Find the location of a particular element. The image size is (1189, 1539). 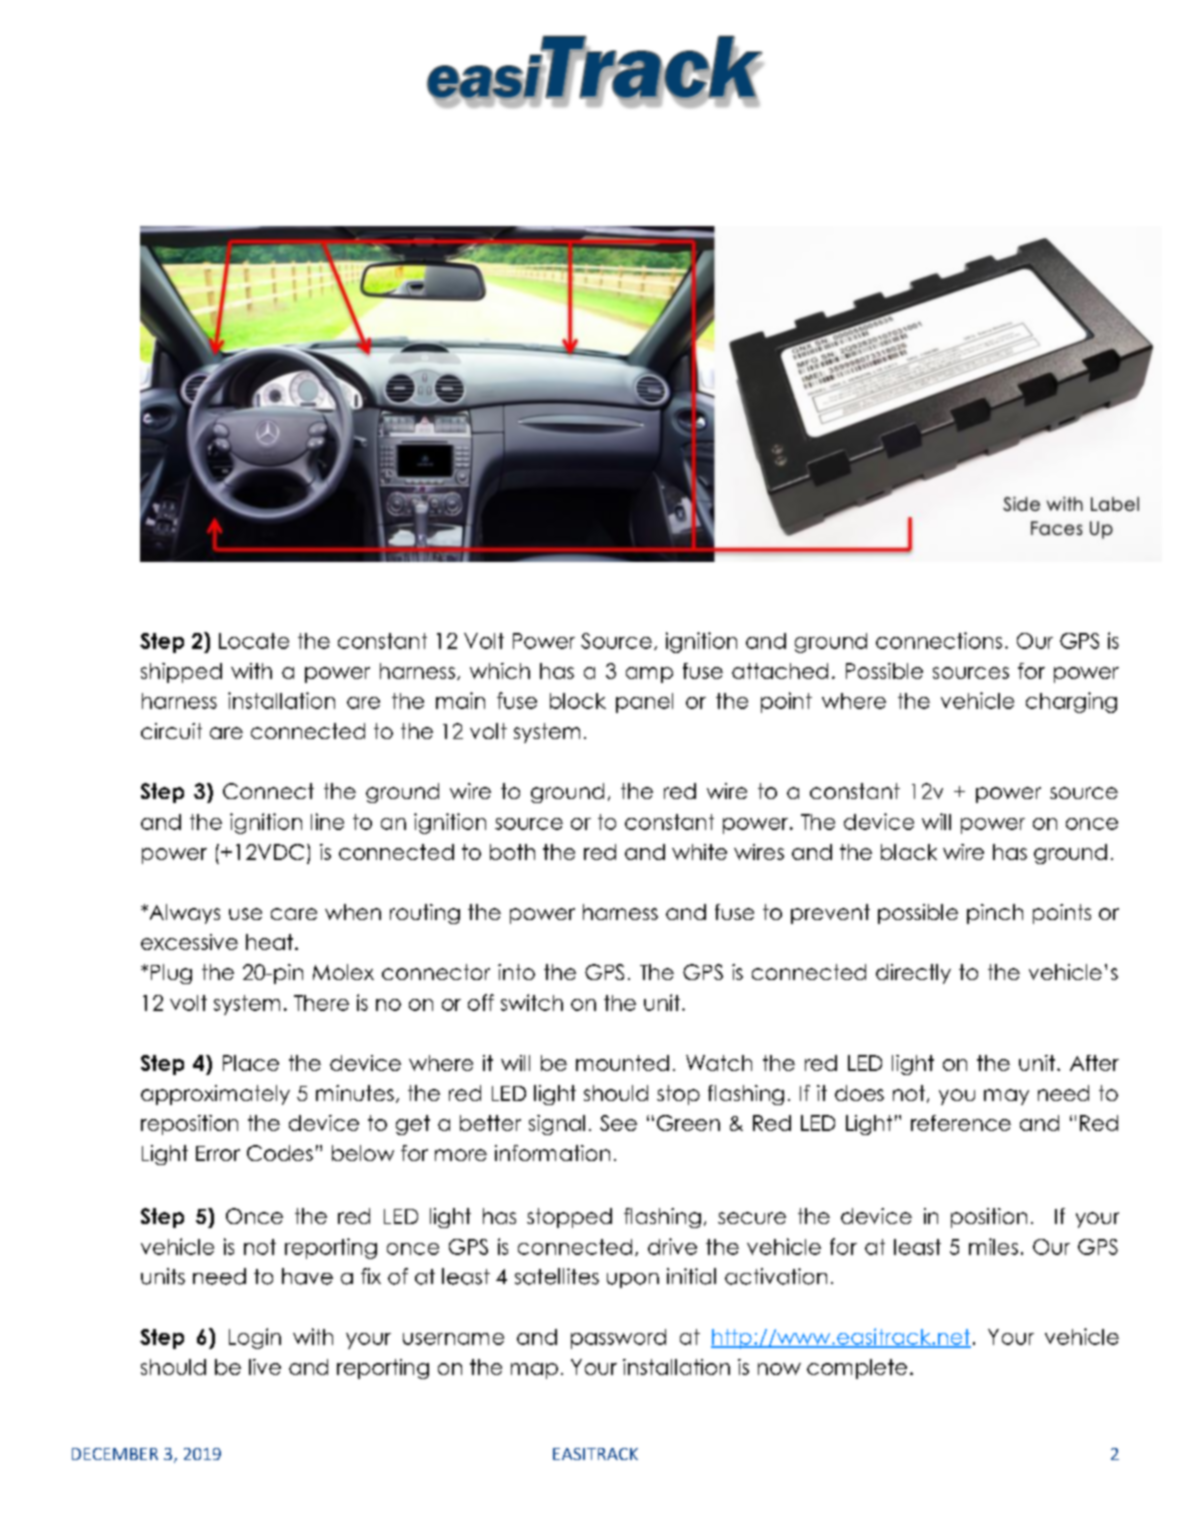

reference is located at coordinates (961, 1123).
